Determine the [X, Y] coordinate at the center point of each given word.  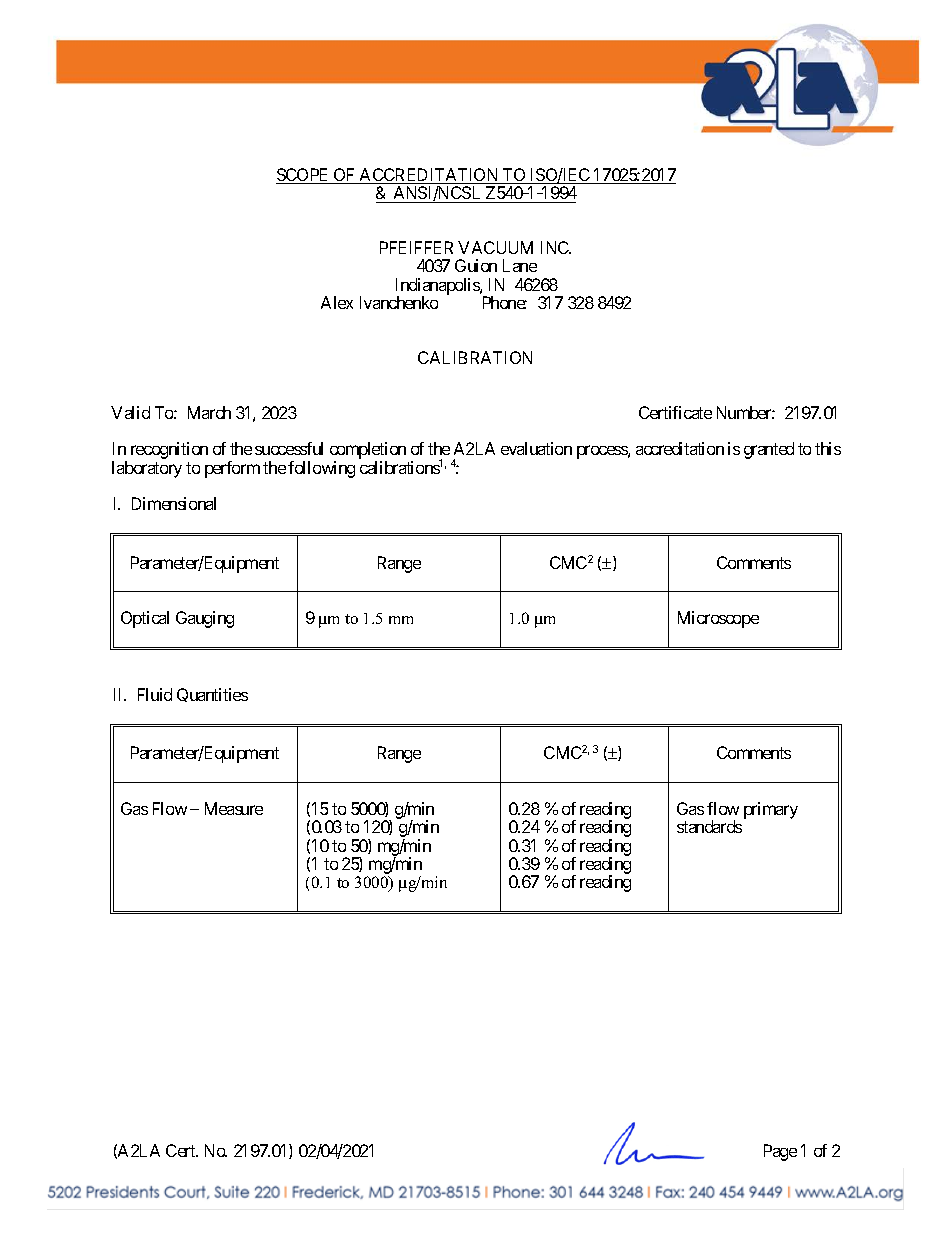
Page [780, 1152]
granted [769, 450]
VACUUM [495, 247]
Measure [234, 808]
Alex [337, 302]
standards [709, 826]
